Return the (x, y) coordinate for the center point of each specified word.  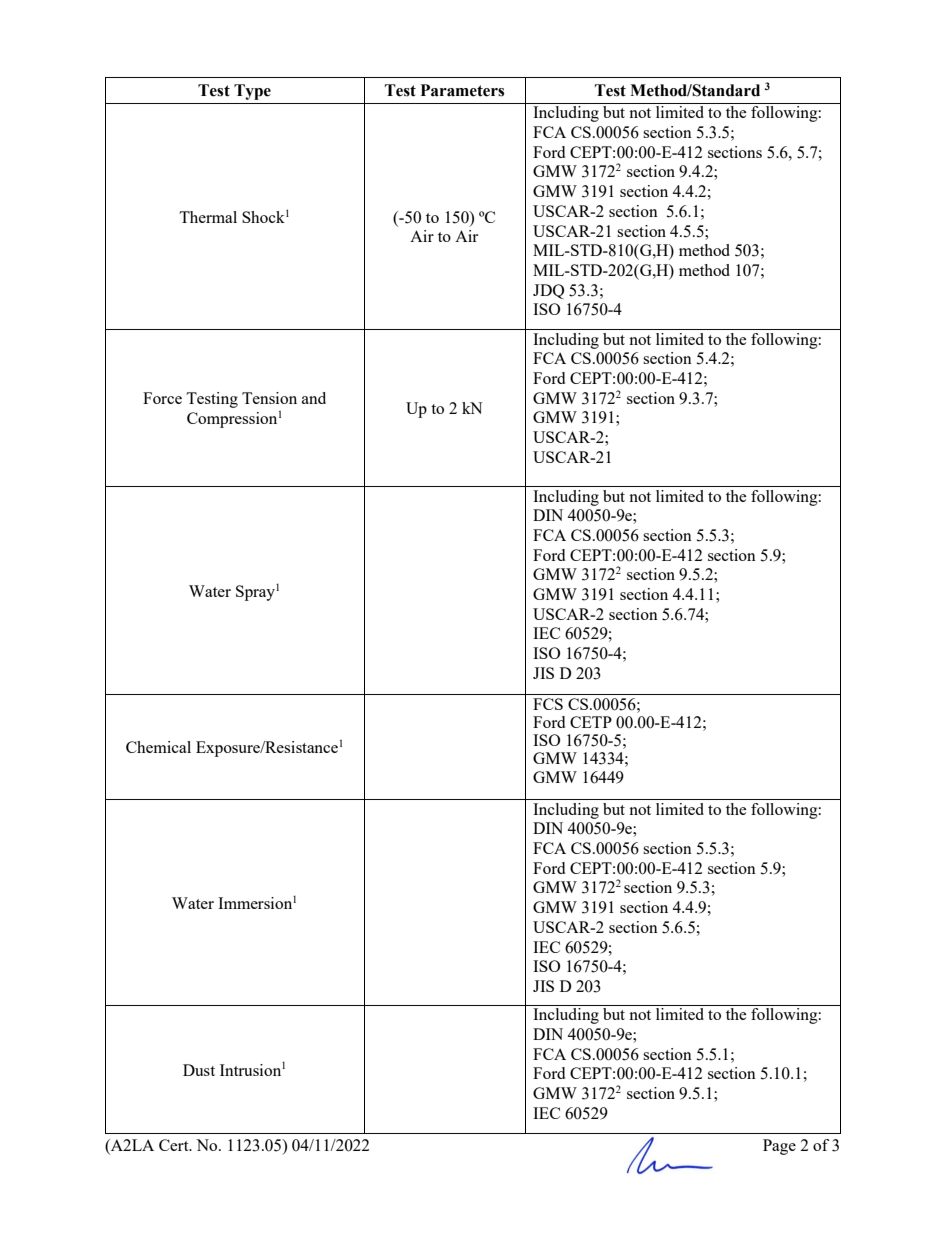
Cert (175, 1145)
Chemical (158, 747)
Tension (269, 398)
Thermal (208, 217)
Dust (199, 1070)
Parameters (462, 90)
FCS (548, 704)
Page (779, 1147)
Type (252, 92)
